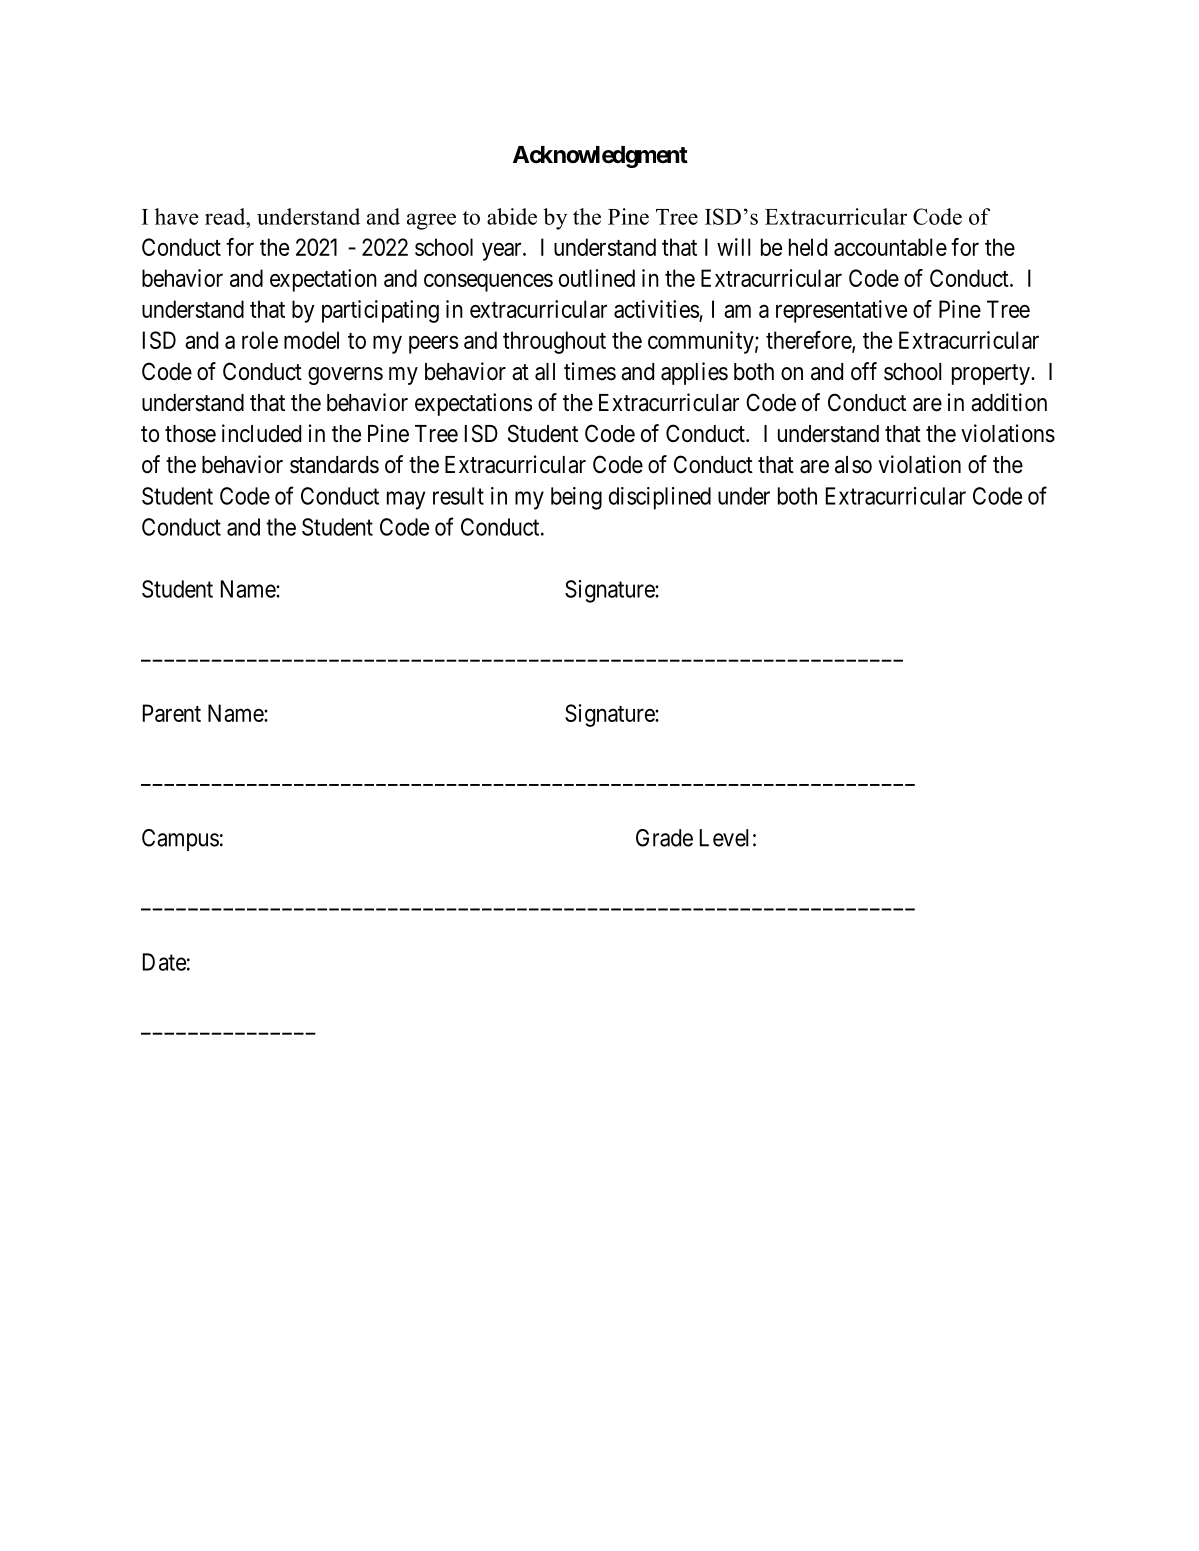  What do you see at coordinates (545, 372) in the image?
I see `all` at bounding box center [545, 372].
